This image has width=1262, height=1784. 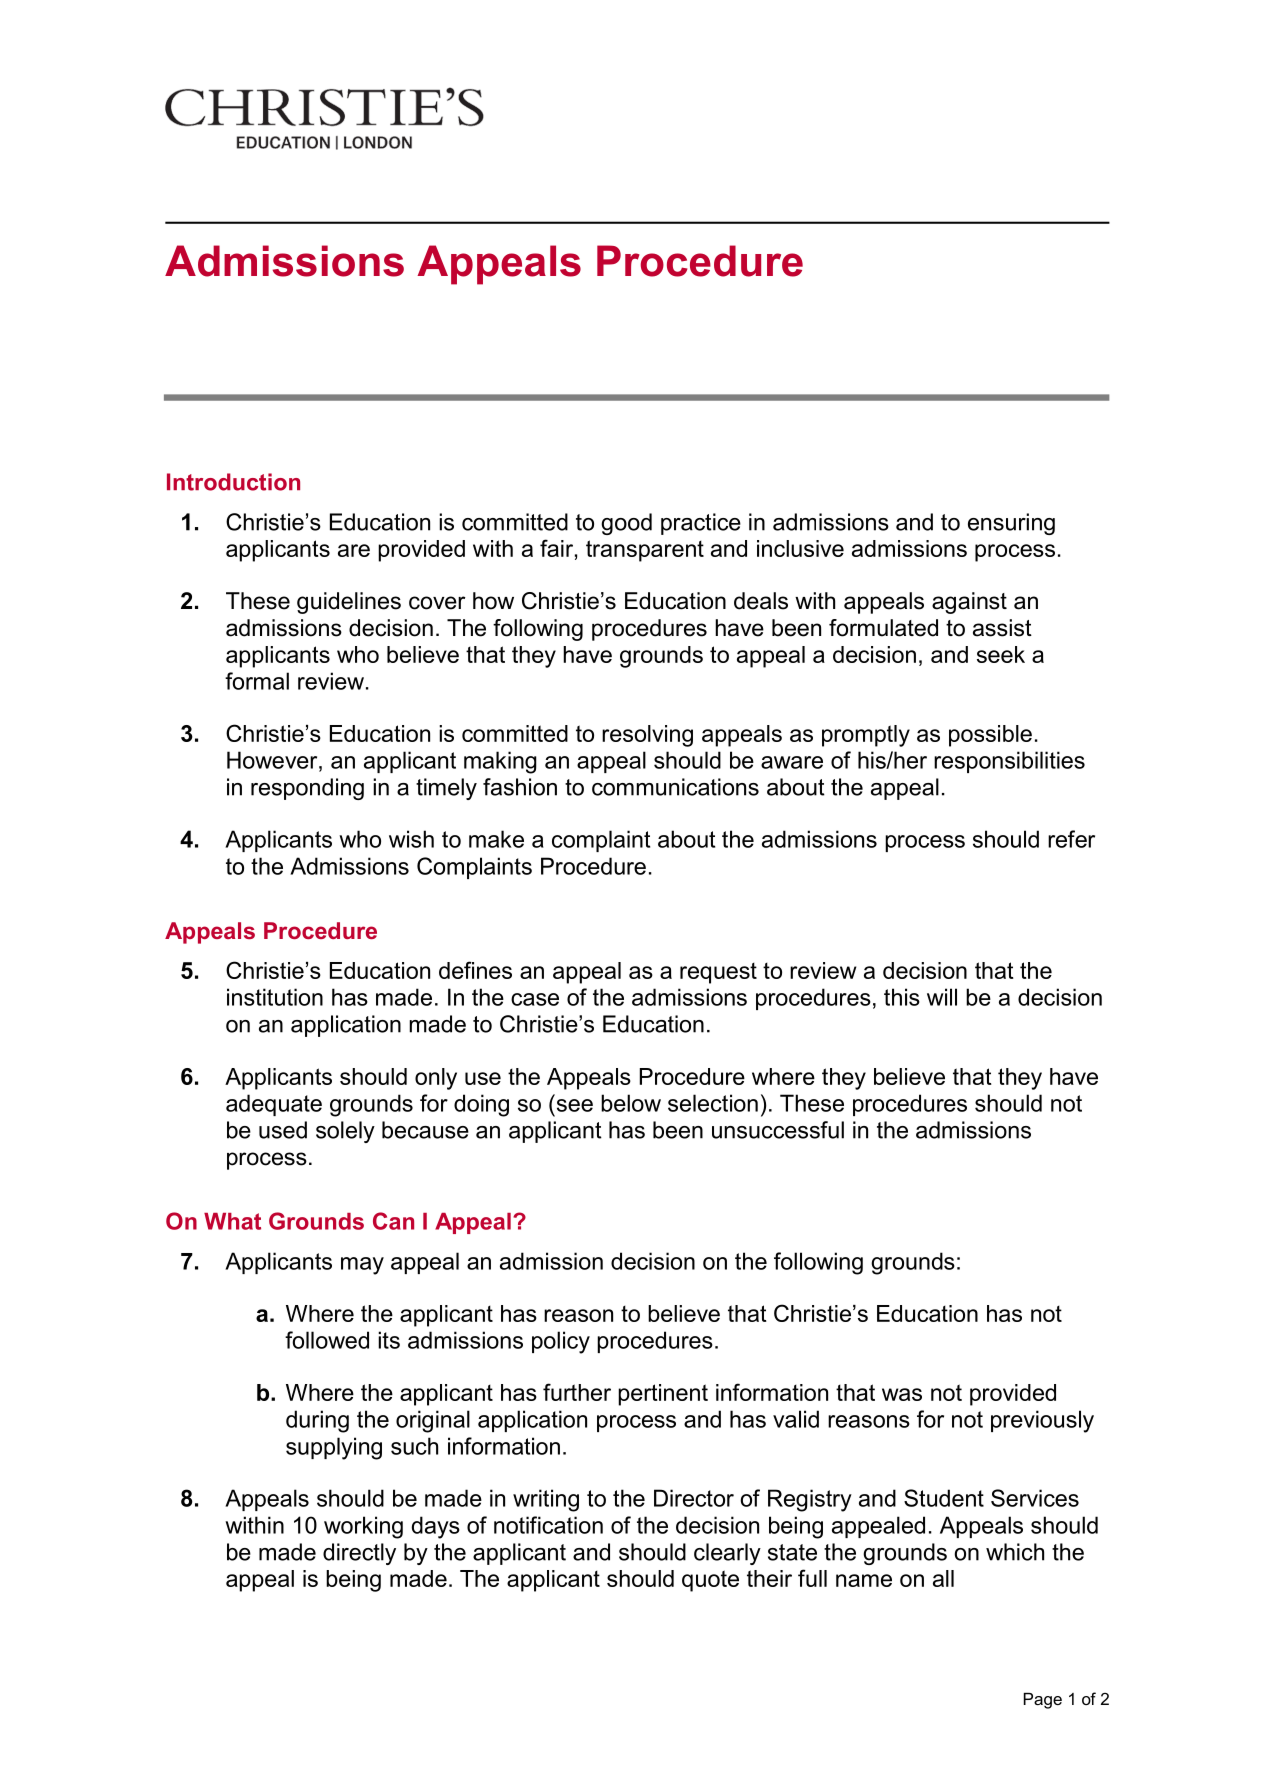 What do you see at coordinates (561, 1342) in the image?
I see `policy` at bounding box center [561, 1342].
